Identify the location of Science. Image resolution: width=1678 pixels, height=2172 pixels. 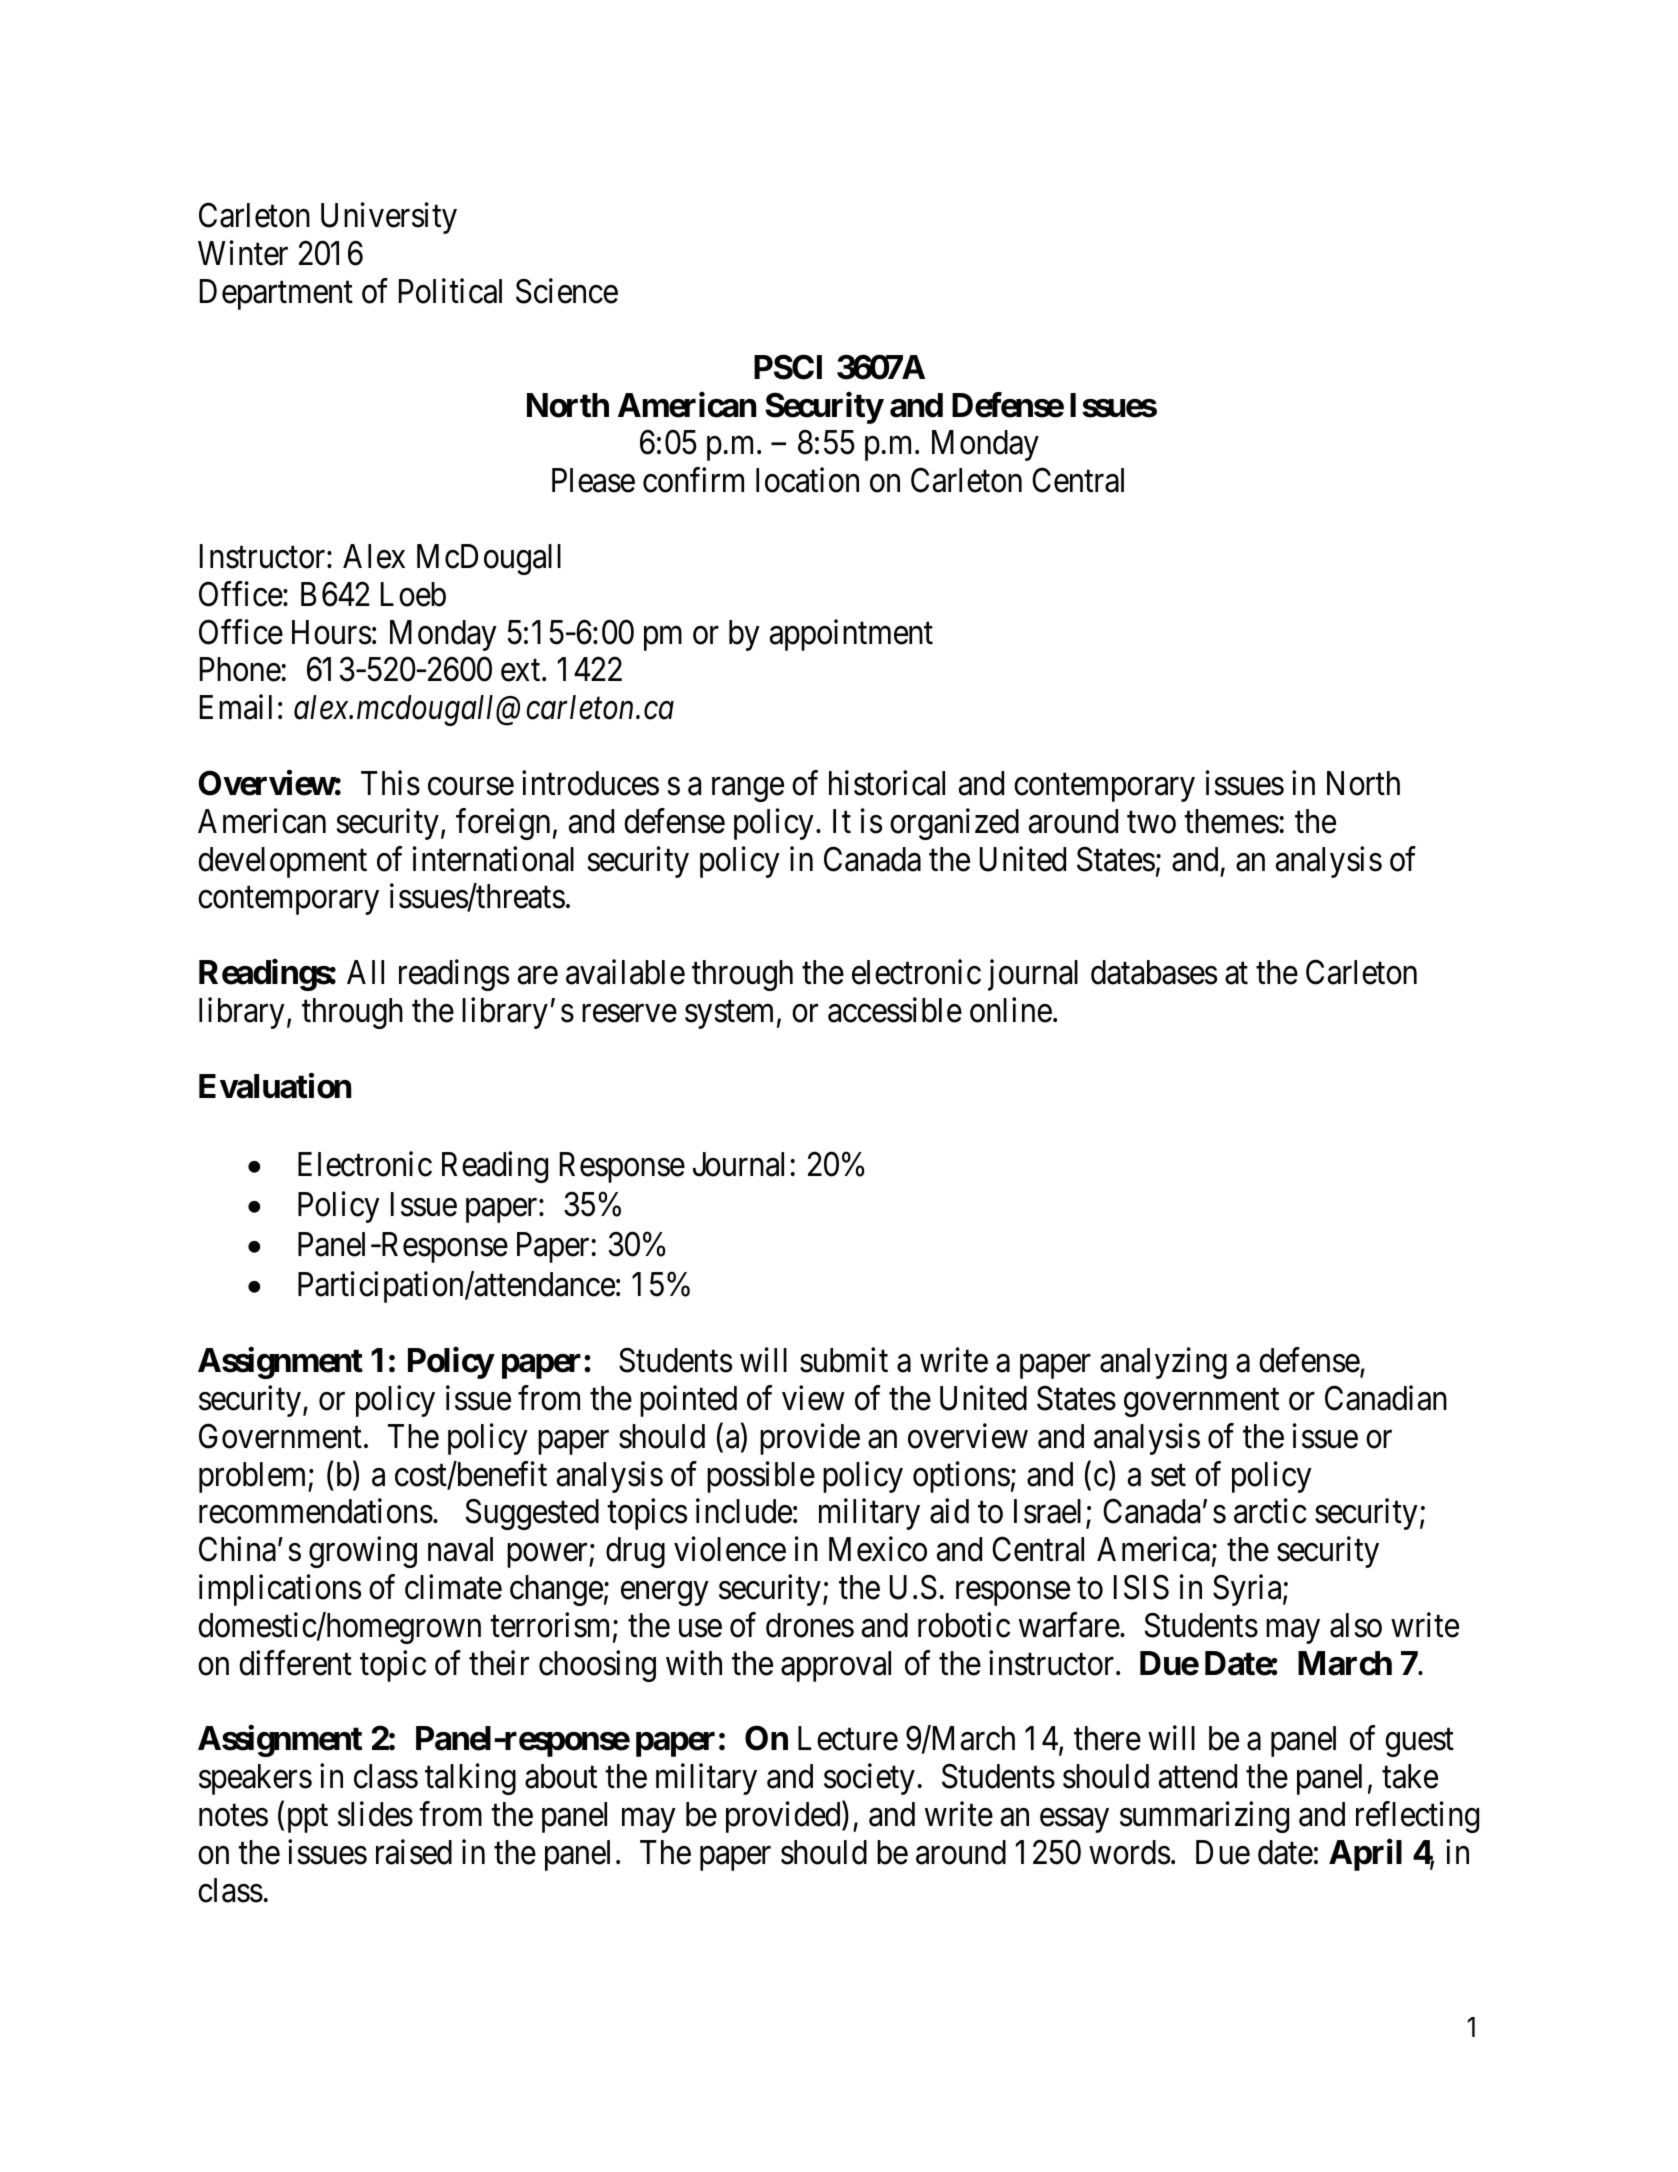
(567, 291).
